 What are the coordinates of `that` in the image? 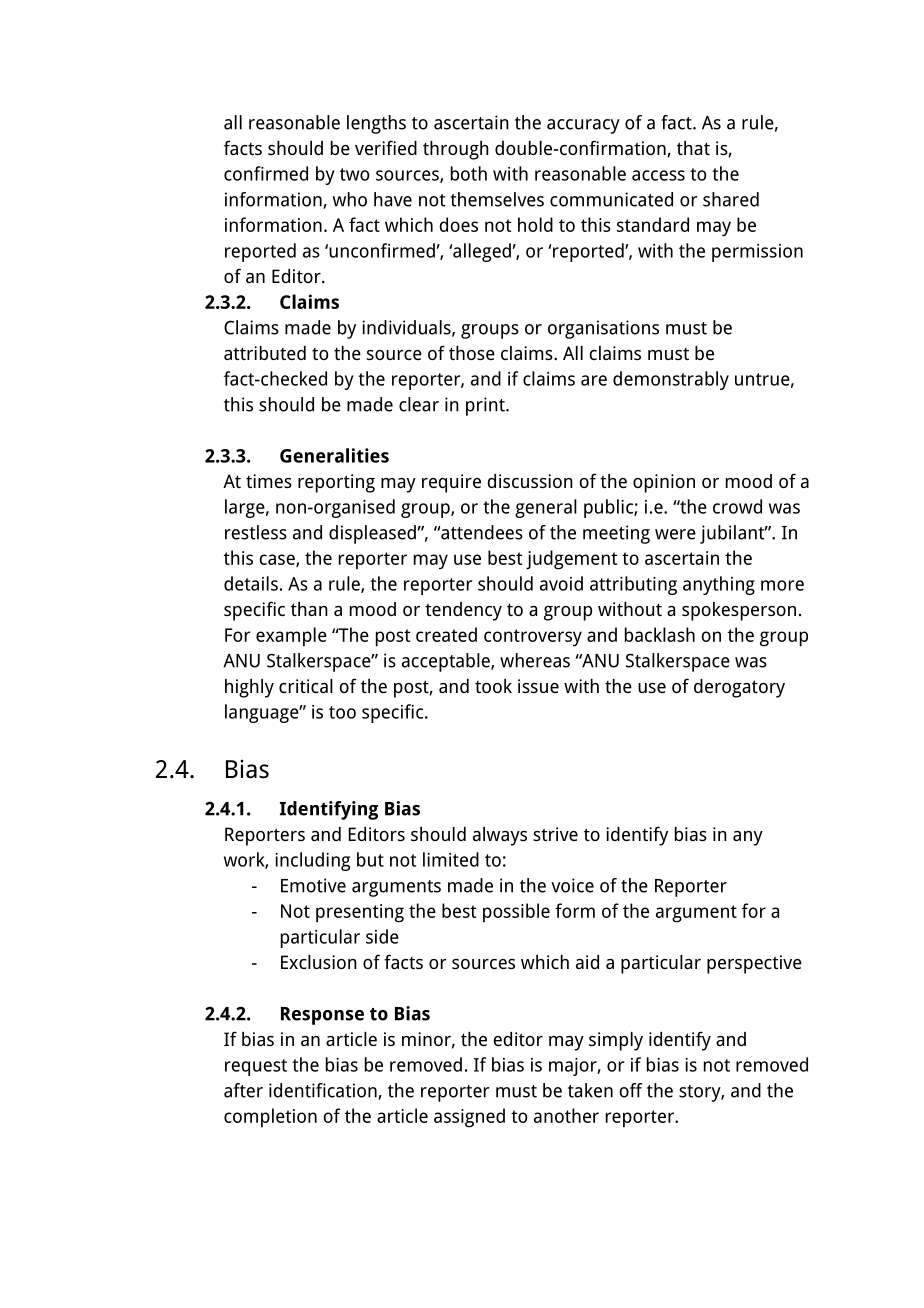 It's located at (693, 148).
